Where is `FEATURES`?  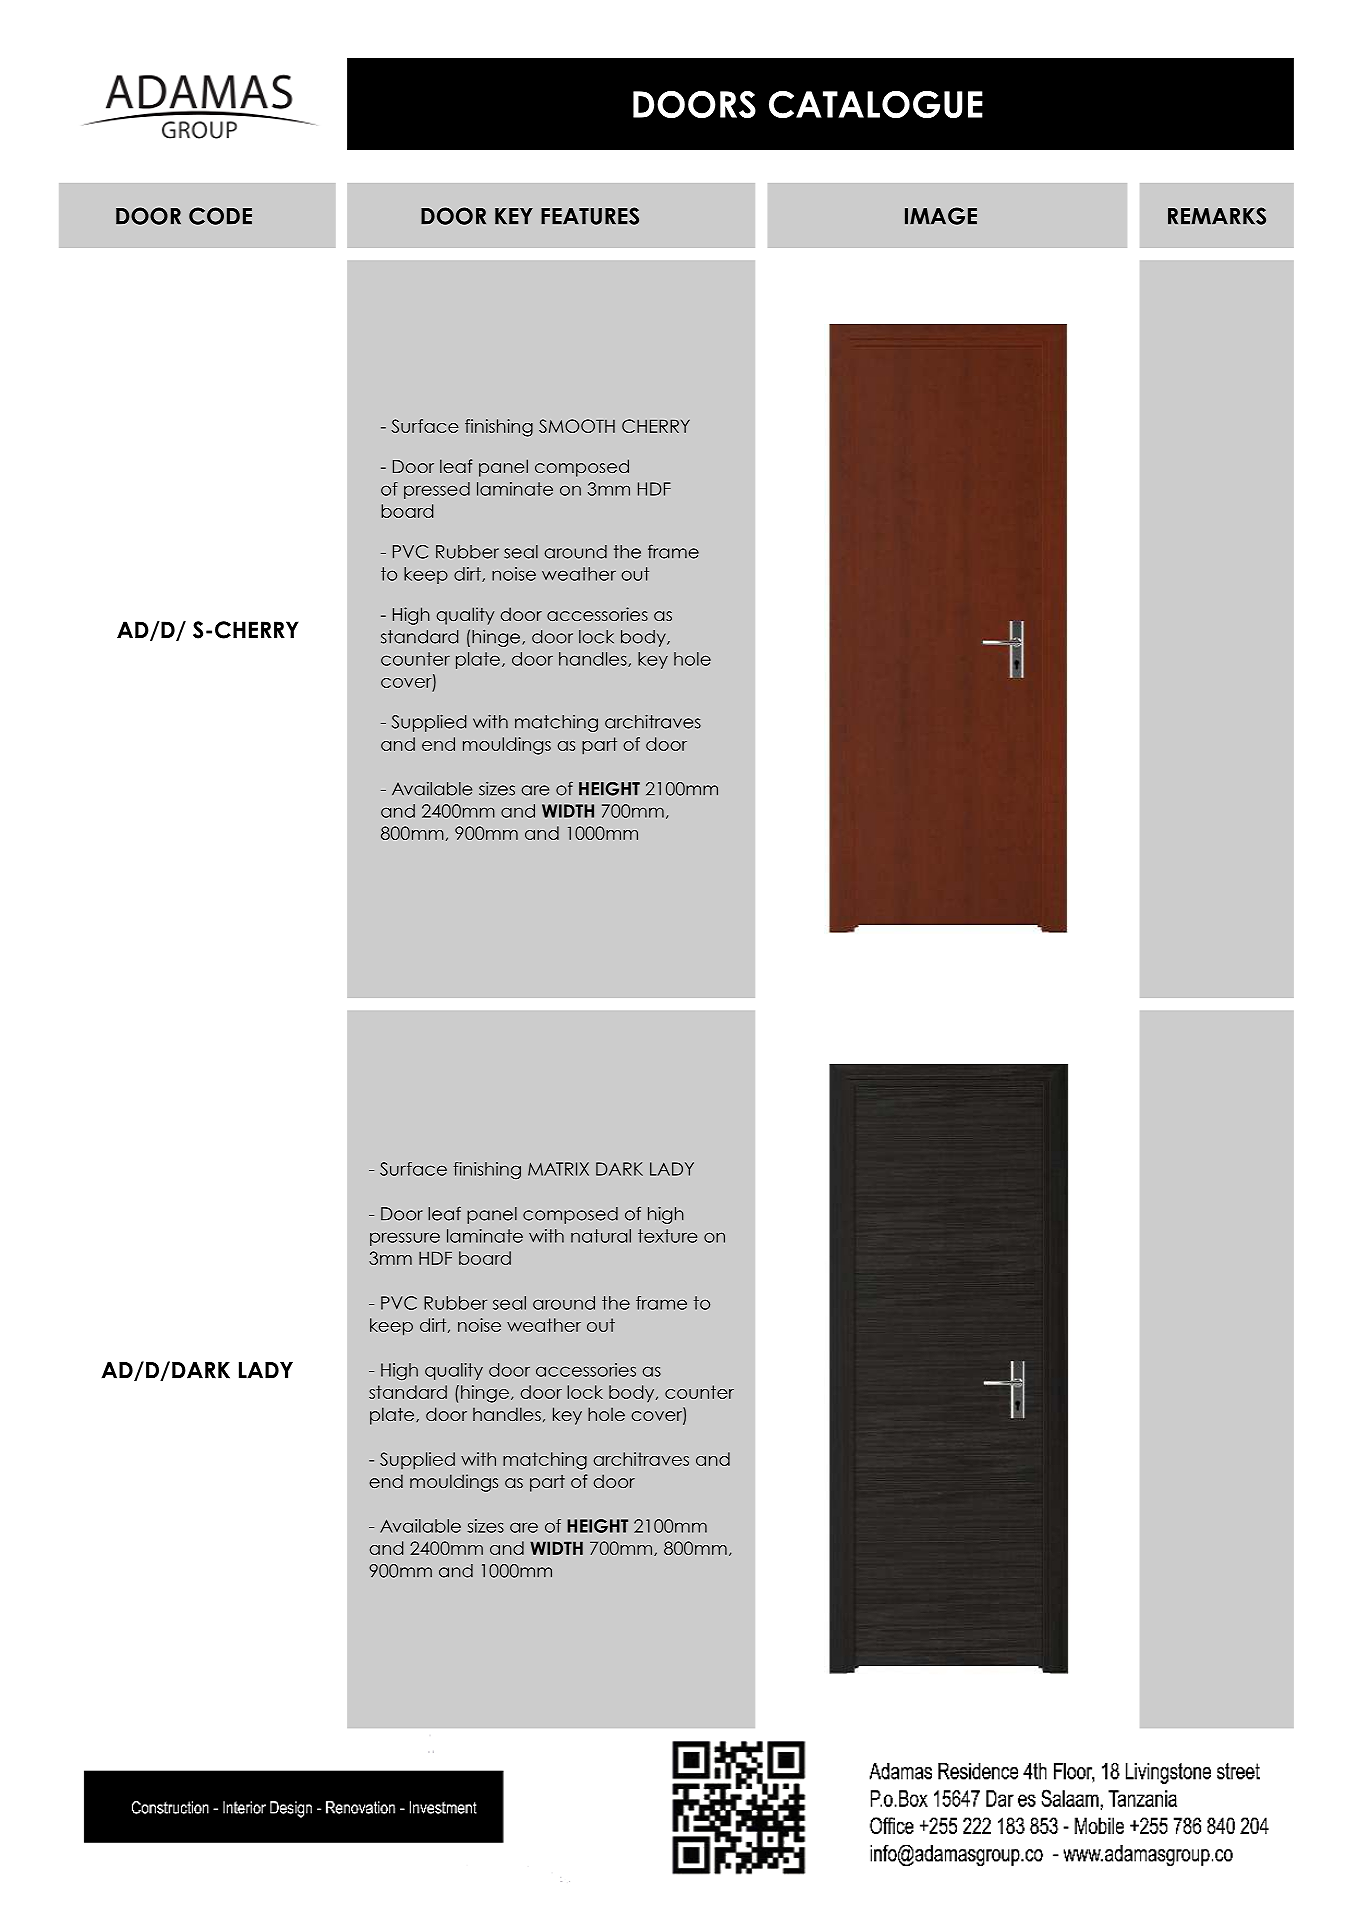
FEATURES is located at coordinates (590, 216).
